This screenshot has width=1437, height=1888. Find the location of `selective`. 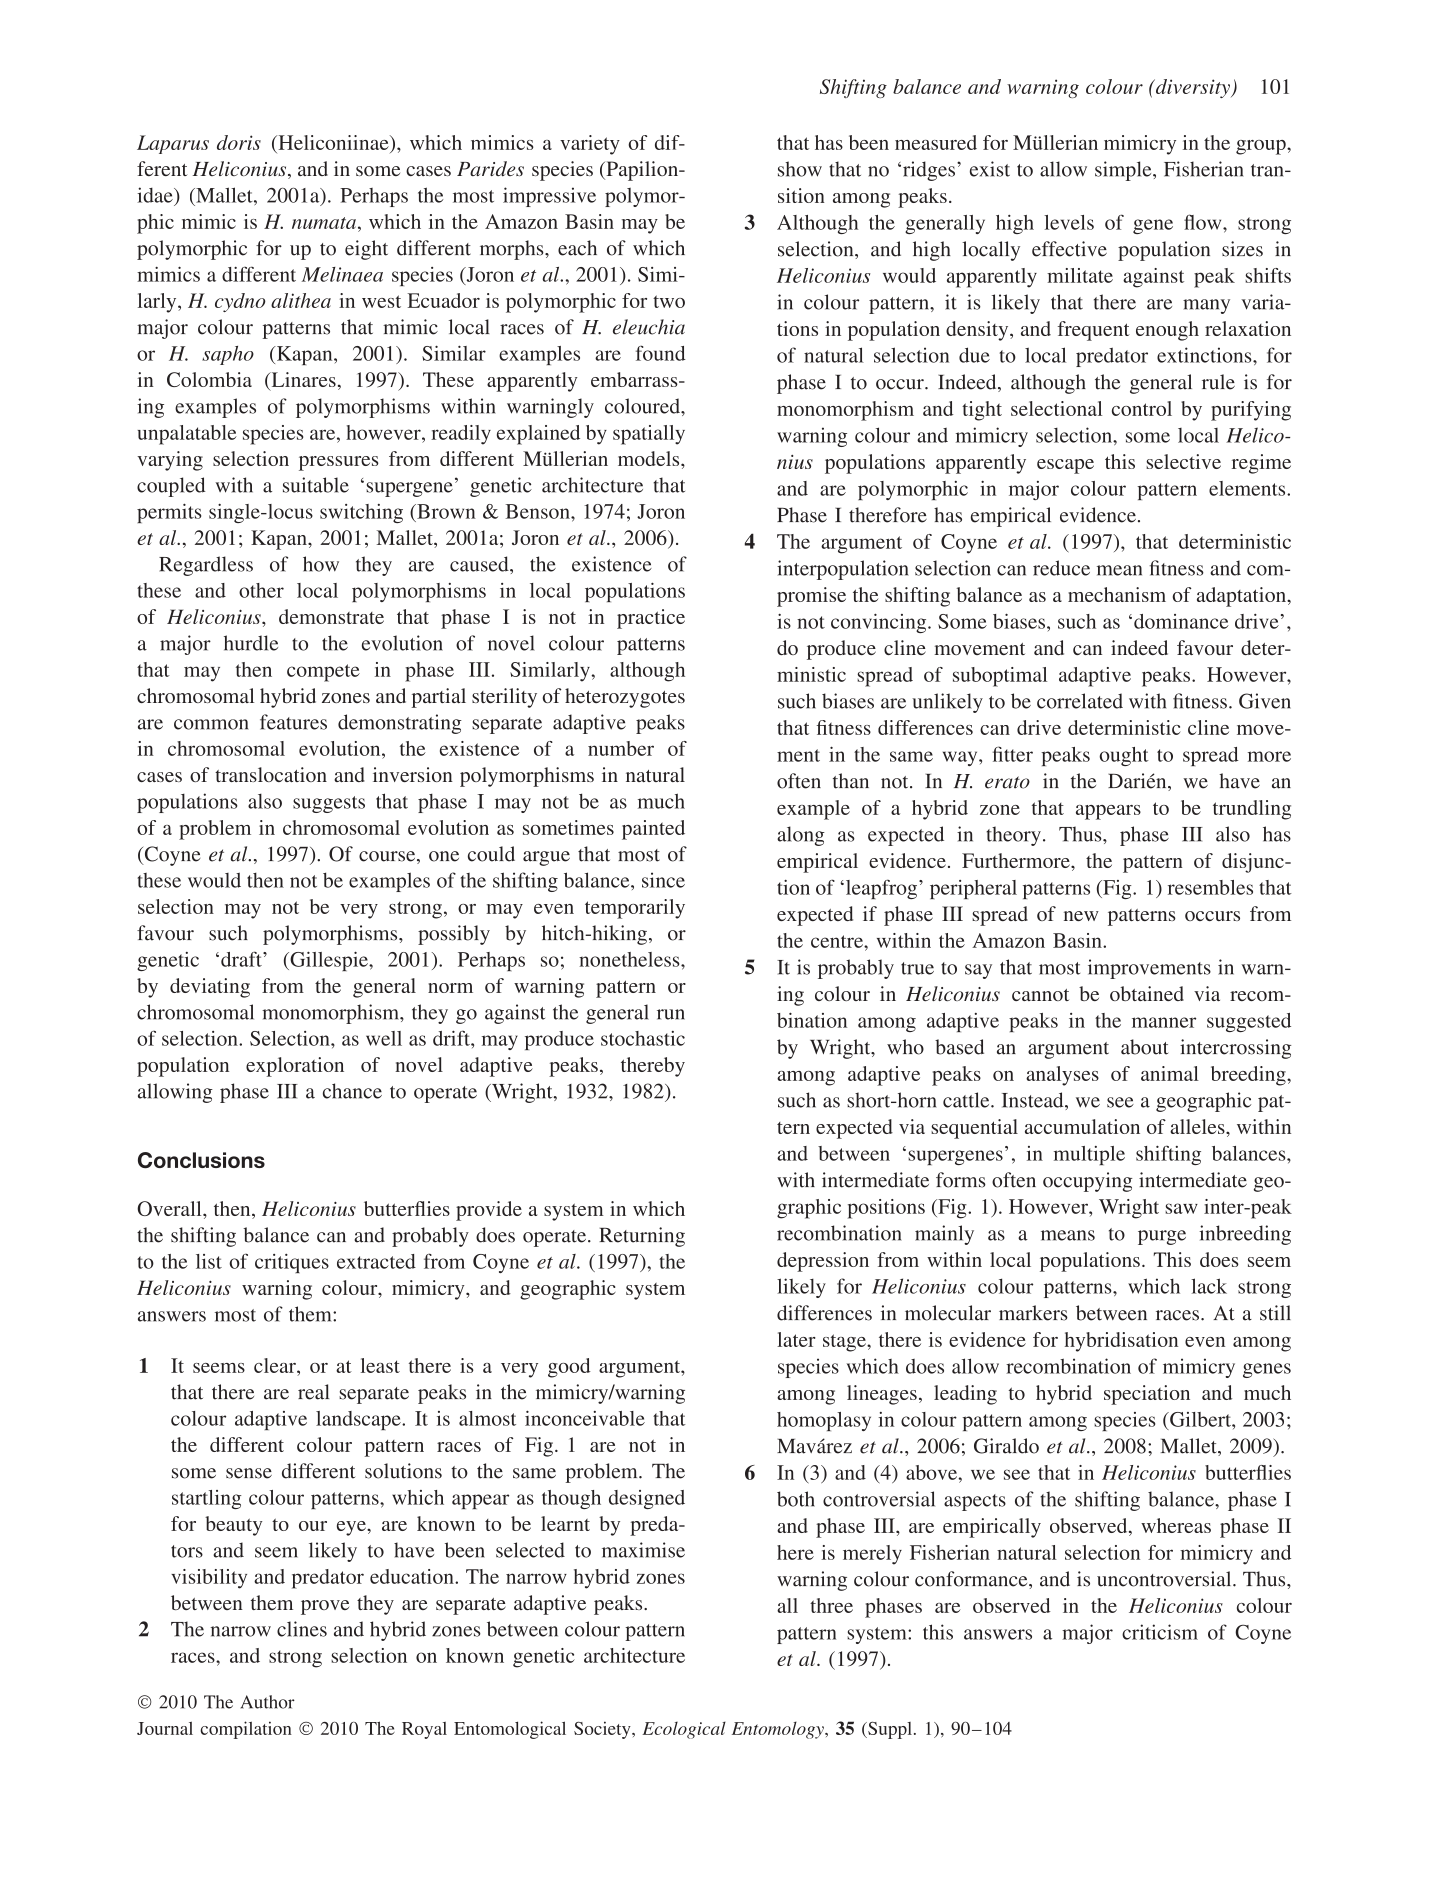

selective is located at coordinates (1183, 461).
